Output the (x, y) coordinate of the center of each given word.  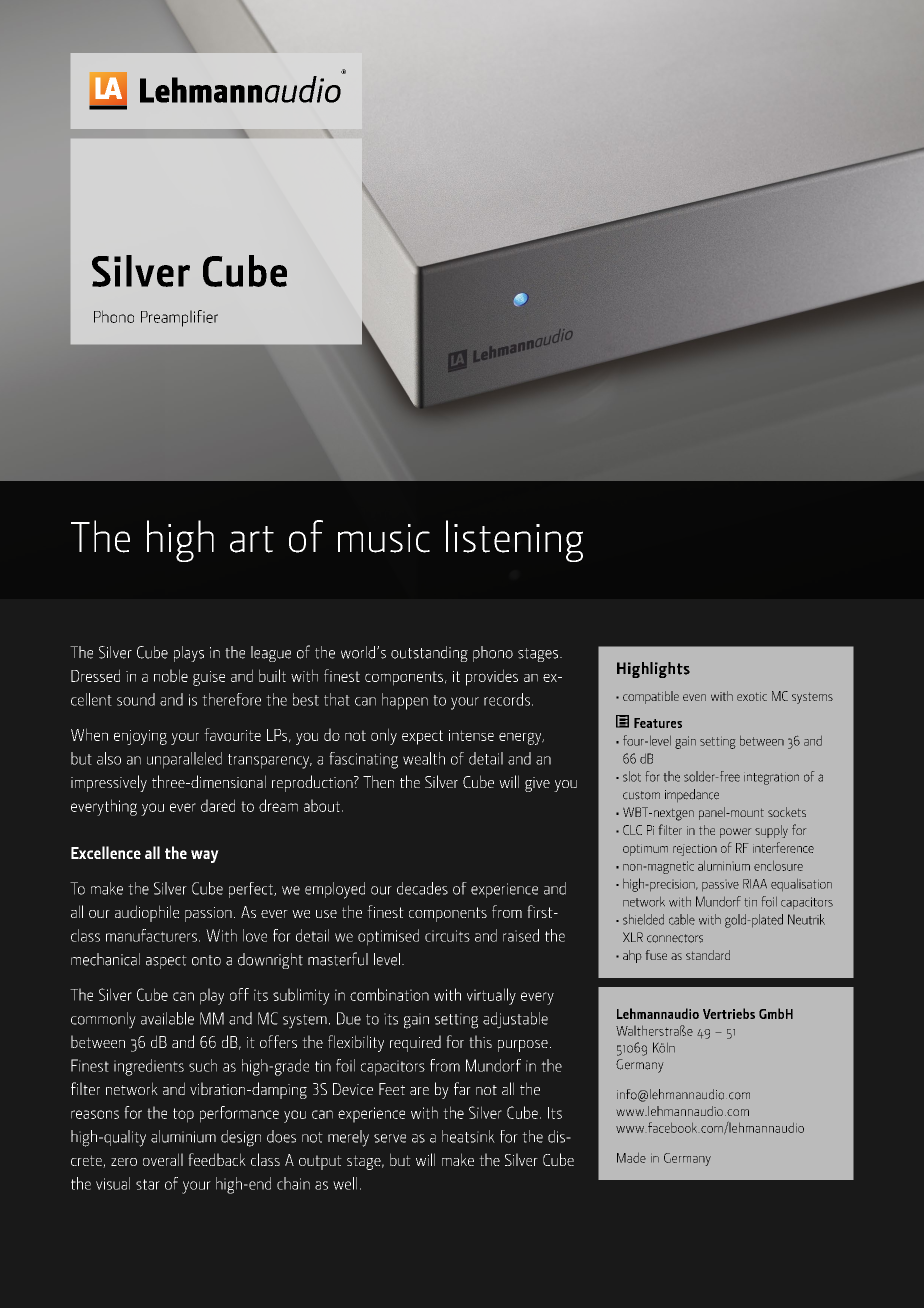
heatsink (468, 1136)
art (252, 539)
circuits (447, 936)
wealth (424, 758)
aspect (166, 962)
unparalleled (184, 760)
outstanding (429, 654)
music (384, 538)
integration (771, 779)
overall (163, 1159)
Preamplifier (179, 318)
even (694, 697)
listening (514, 541)
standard (708, 955)
